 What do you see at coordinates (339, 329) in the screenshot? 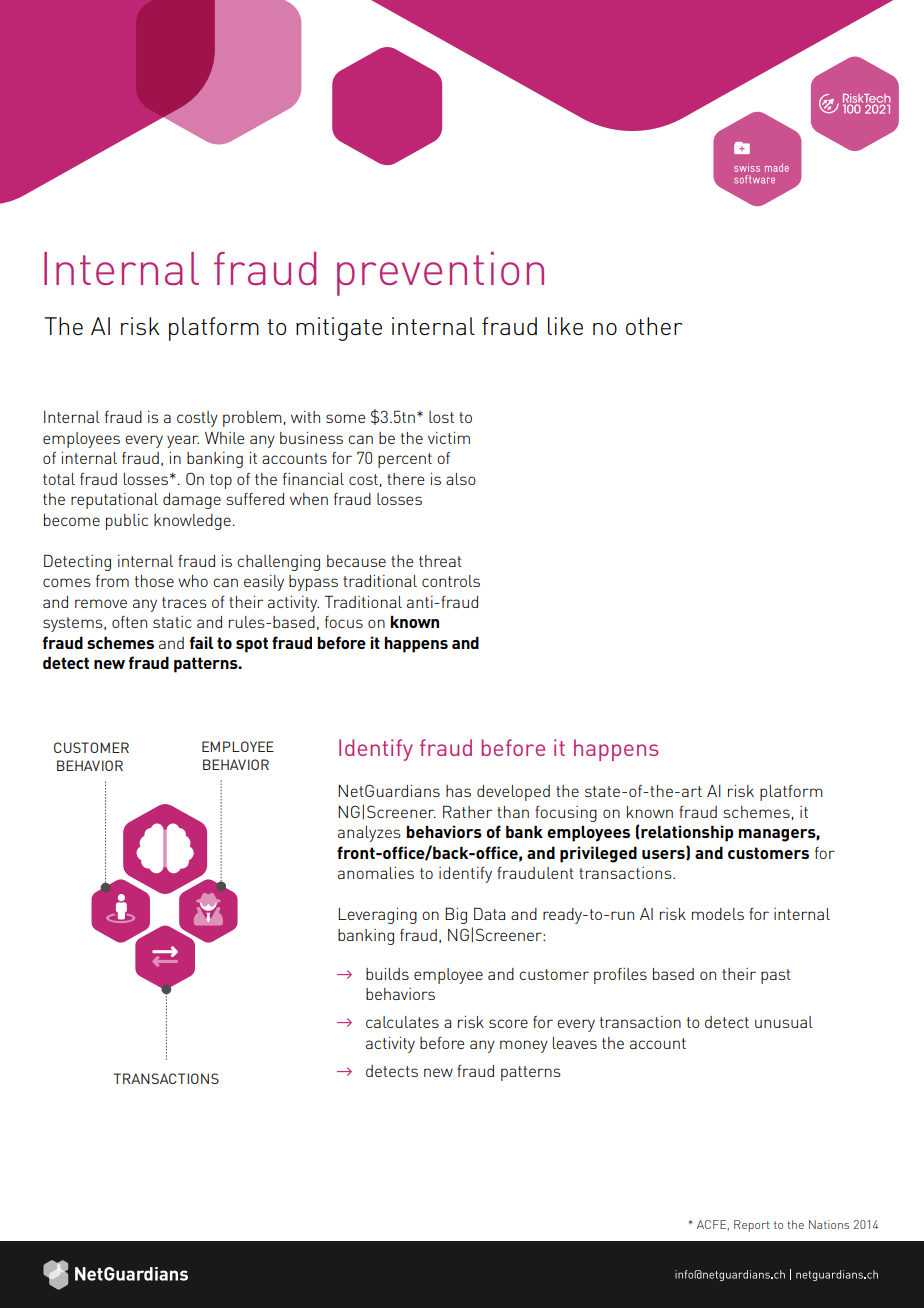
I see `mitigate` at bounding box center [339, 329].
